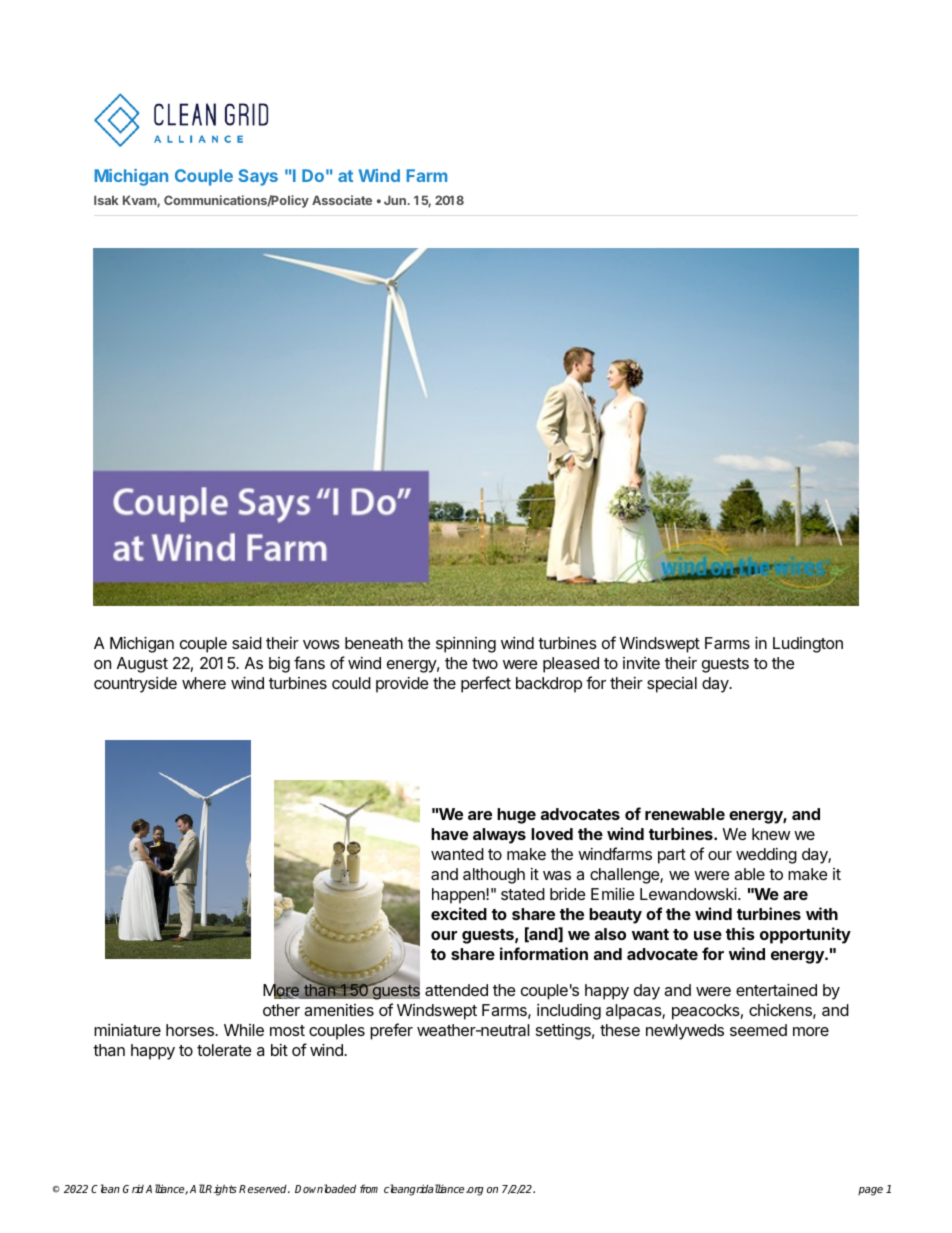 The width and height of the screenshot is (952, 1233). I want to click on said, so click(247, 643).
